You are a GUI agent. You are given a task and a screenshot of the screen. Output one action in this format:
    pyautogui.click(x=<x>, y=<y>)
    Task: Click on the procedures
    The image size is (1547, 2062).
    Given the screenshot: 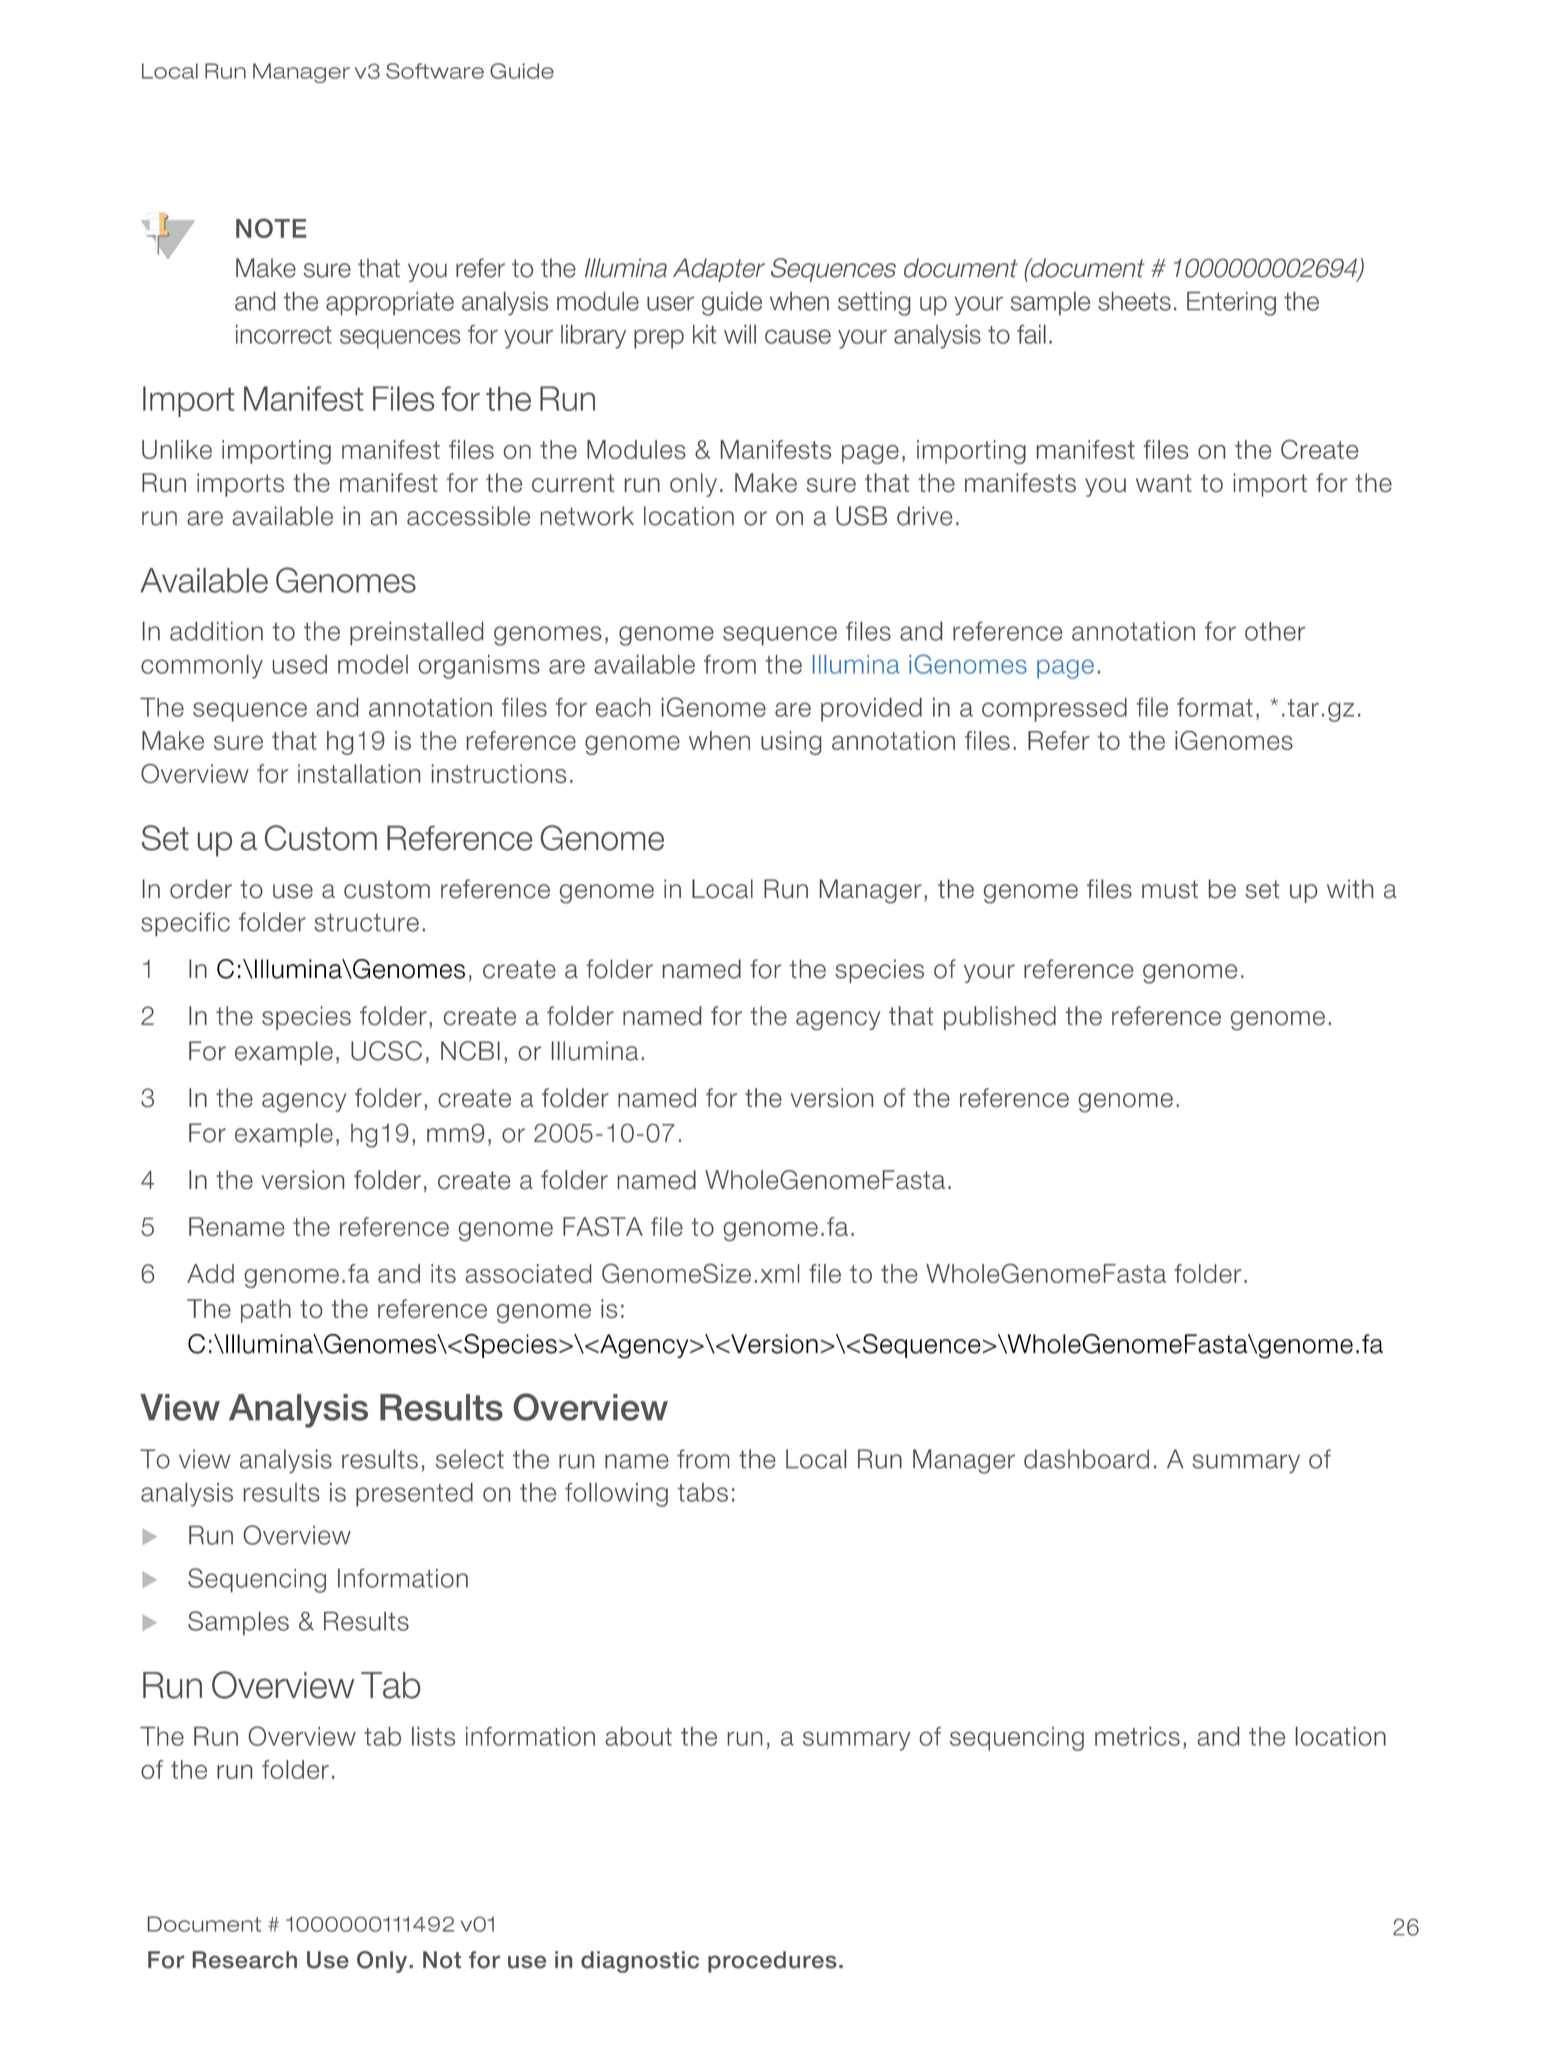 What is the action you would take?
    pyautogui.click(x=772, y=1962)
